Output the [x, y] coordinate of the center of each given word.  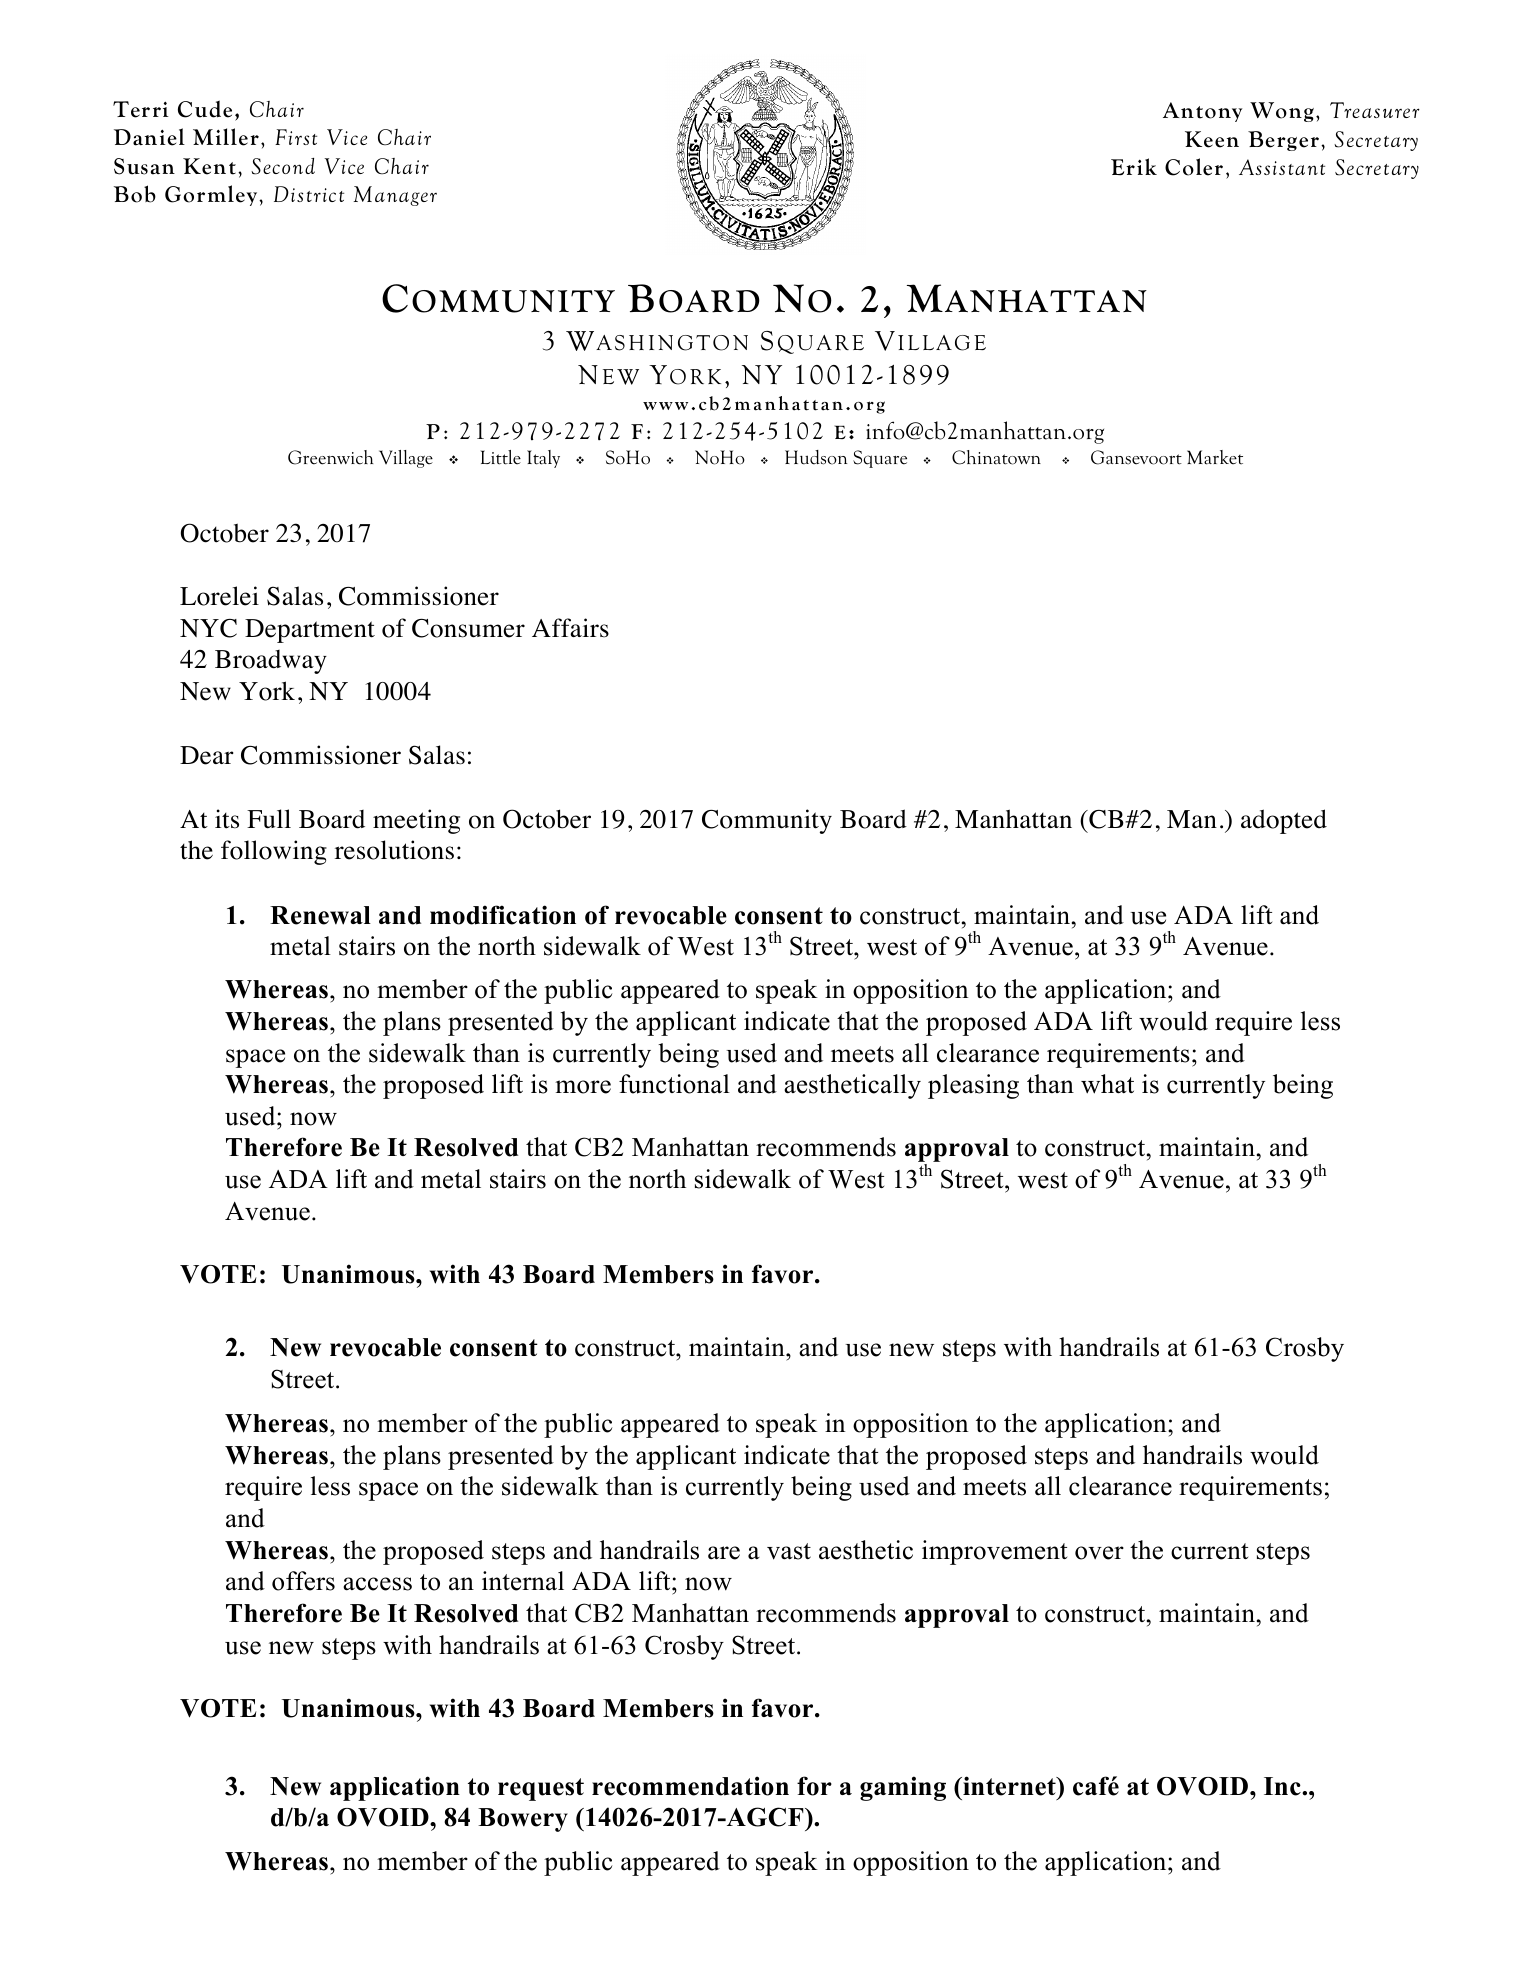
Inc [1283, 1786]
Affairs [570, 628]
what [1107, 1084]
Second [283, 166]
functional [674, 1084]
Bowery [523, 1820]
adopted [1284, 821]
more [583, 1087]
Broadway [271, 662]
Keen [1212, 139]
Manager [395, 196]
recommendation [690, 1786]
